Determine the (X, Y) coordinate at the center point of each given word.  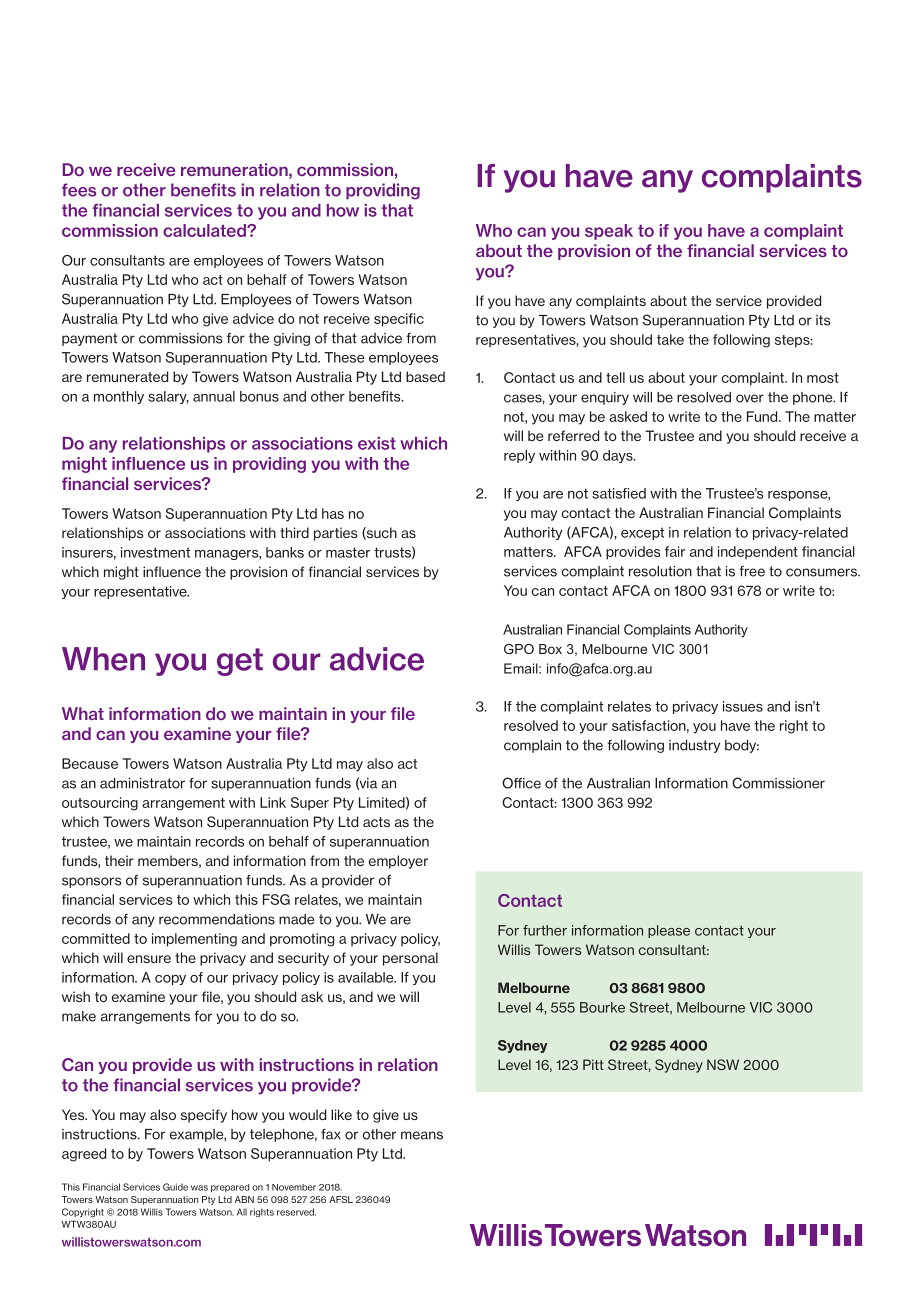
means (422, 1135)
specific (399, 320)
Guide (175, 1187)
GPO (519, 649)
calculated (205, 230)
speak (609, 232)
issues (743, 706)
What (83, 713)
